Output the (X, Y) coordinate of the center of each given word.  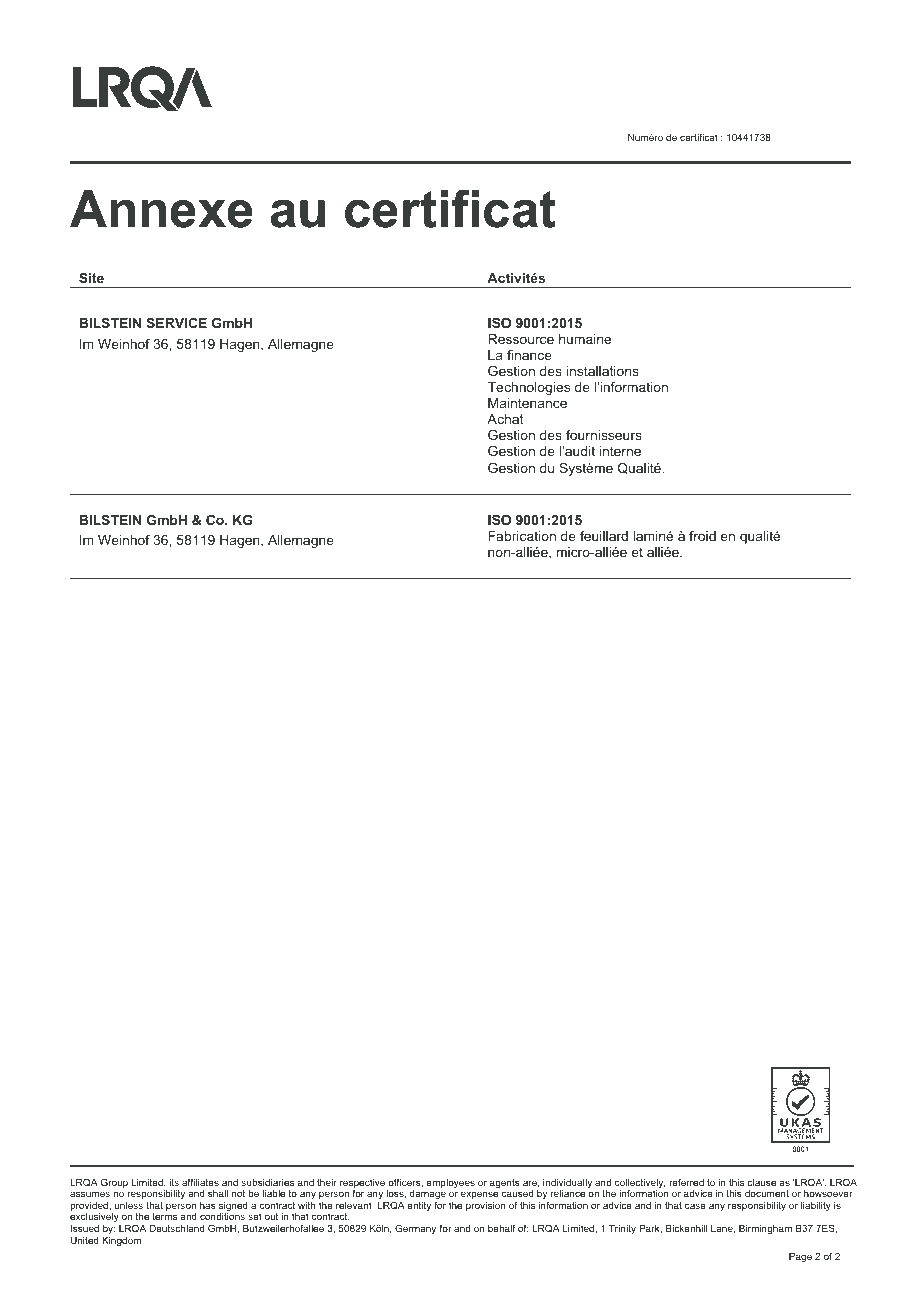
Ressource (521, 339)
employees (450, 1183)
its (174, 1182)
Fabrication (522, 536)
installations (603, 371)
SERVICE (176, 323)
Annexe (161, 209)
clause (761, 1182)
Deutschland (177, 1228)
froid (702, 536)
